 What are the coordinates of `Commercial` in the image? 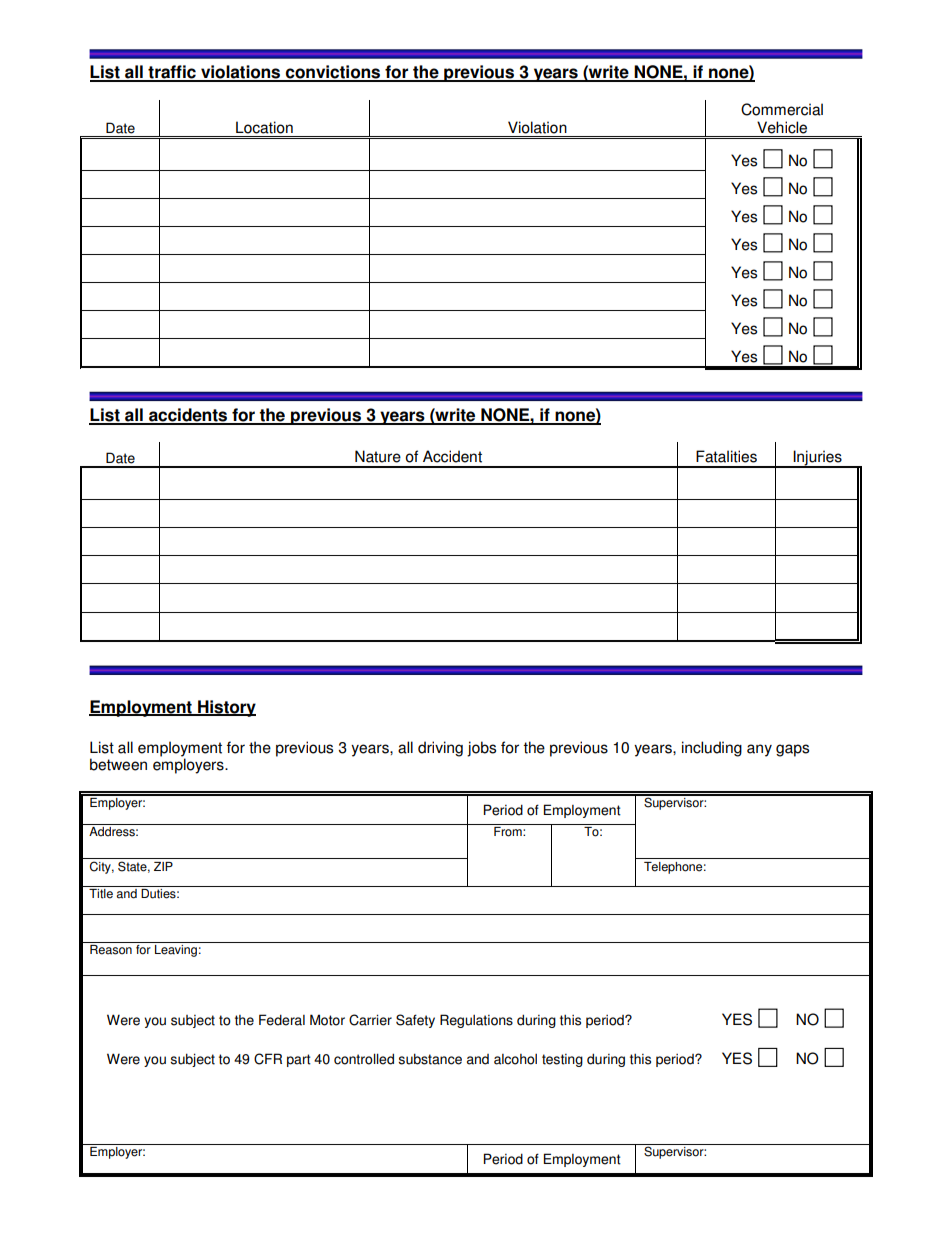 It's located at (782, 109).
